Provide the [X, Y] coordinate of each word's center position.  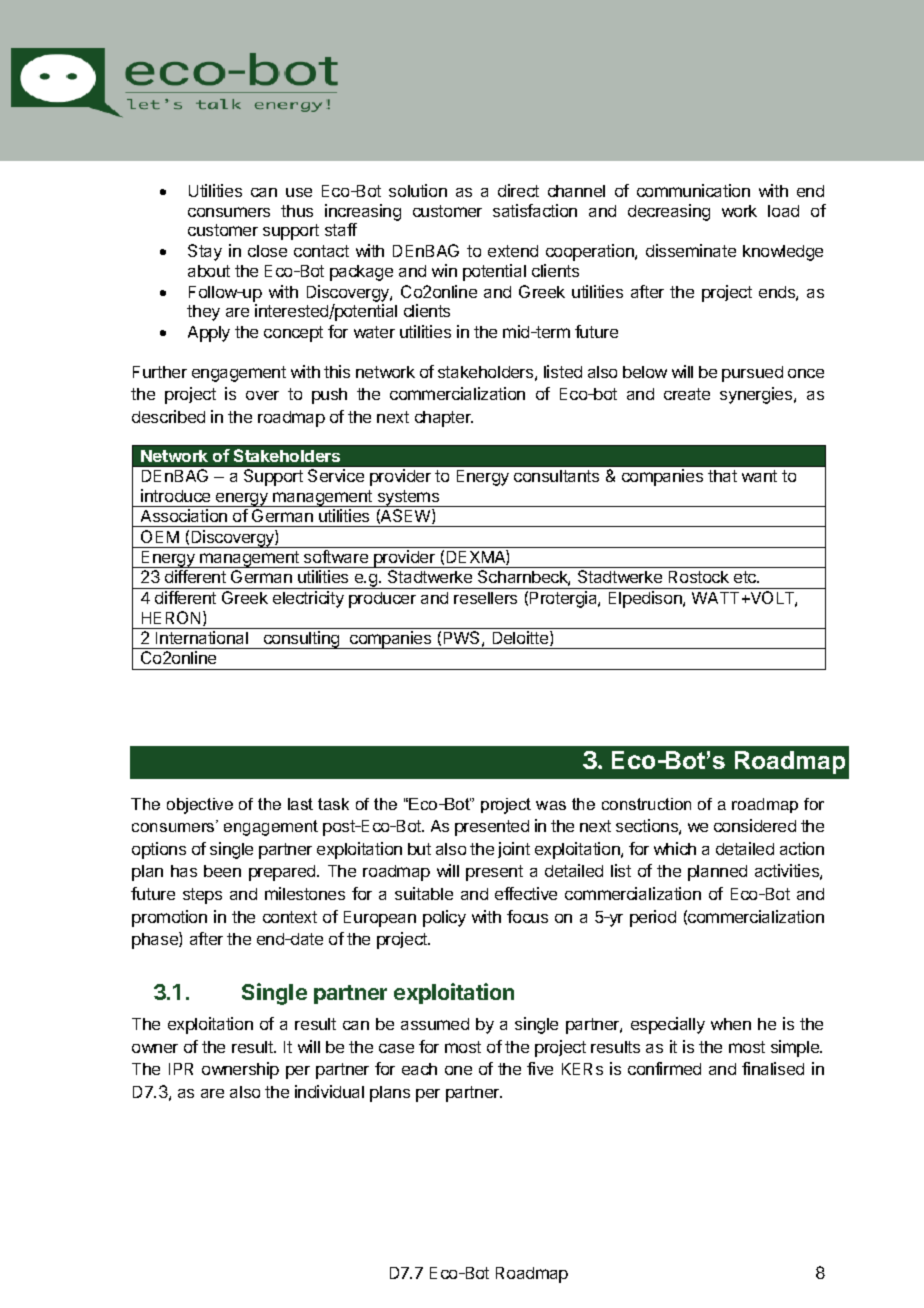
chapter [444, 419]
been [222, 871]
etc [746, 577]
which [675, 848]
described [168, 416]
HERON [173, 618]
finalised [773, 1068]
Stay [205, 252]
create [687, 394]
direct [518, 190]
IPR [181, 1069]
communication [693, 190]
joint [514, 850]
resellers [485, 598]
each [419, 1069]
